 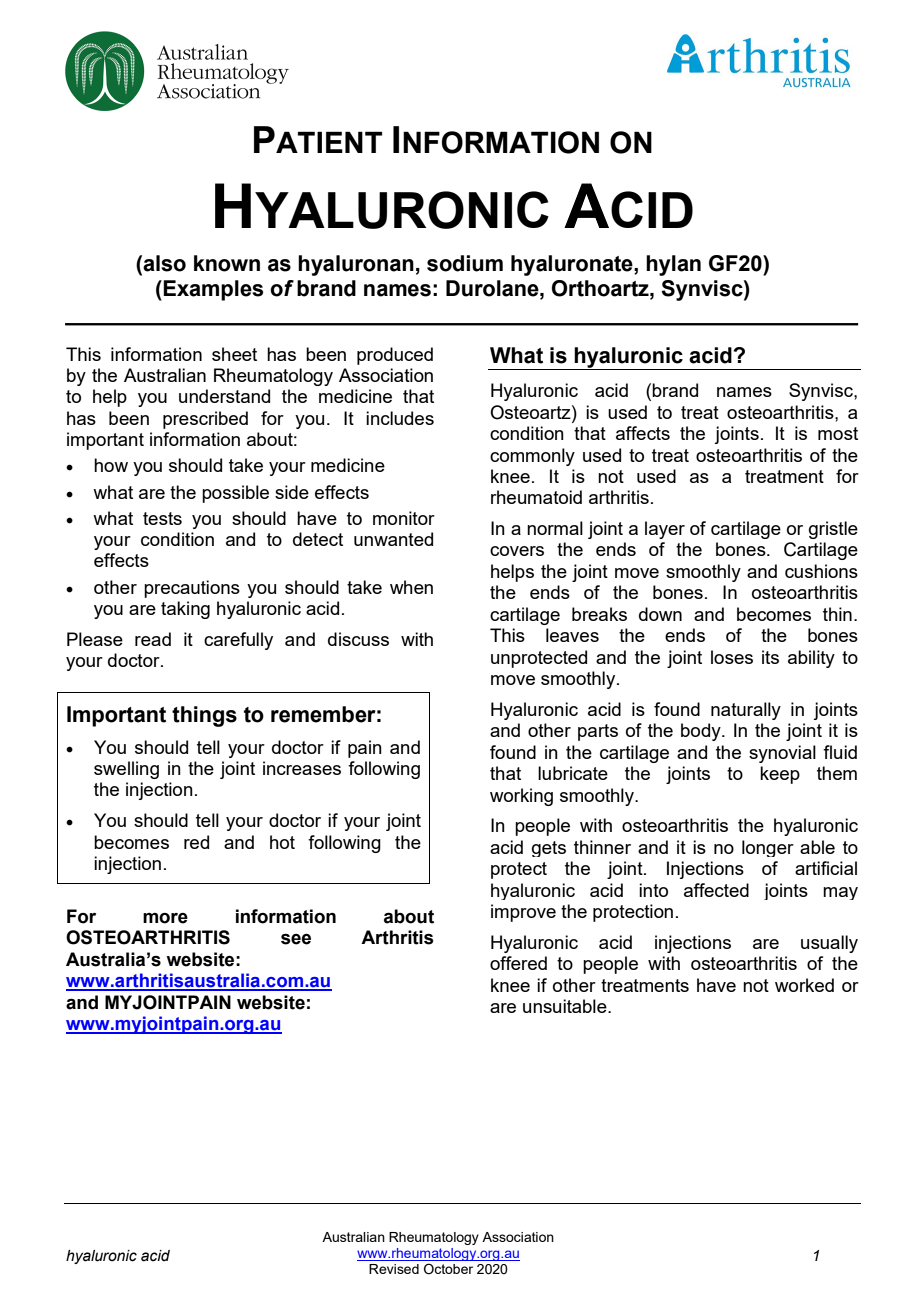 What do you see at coordinates (780, 775) in the image?
I see `keep` at bounding box center [780, 775].
